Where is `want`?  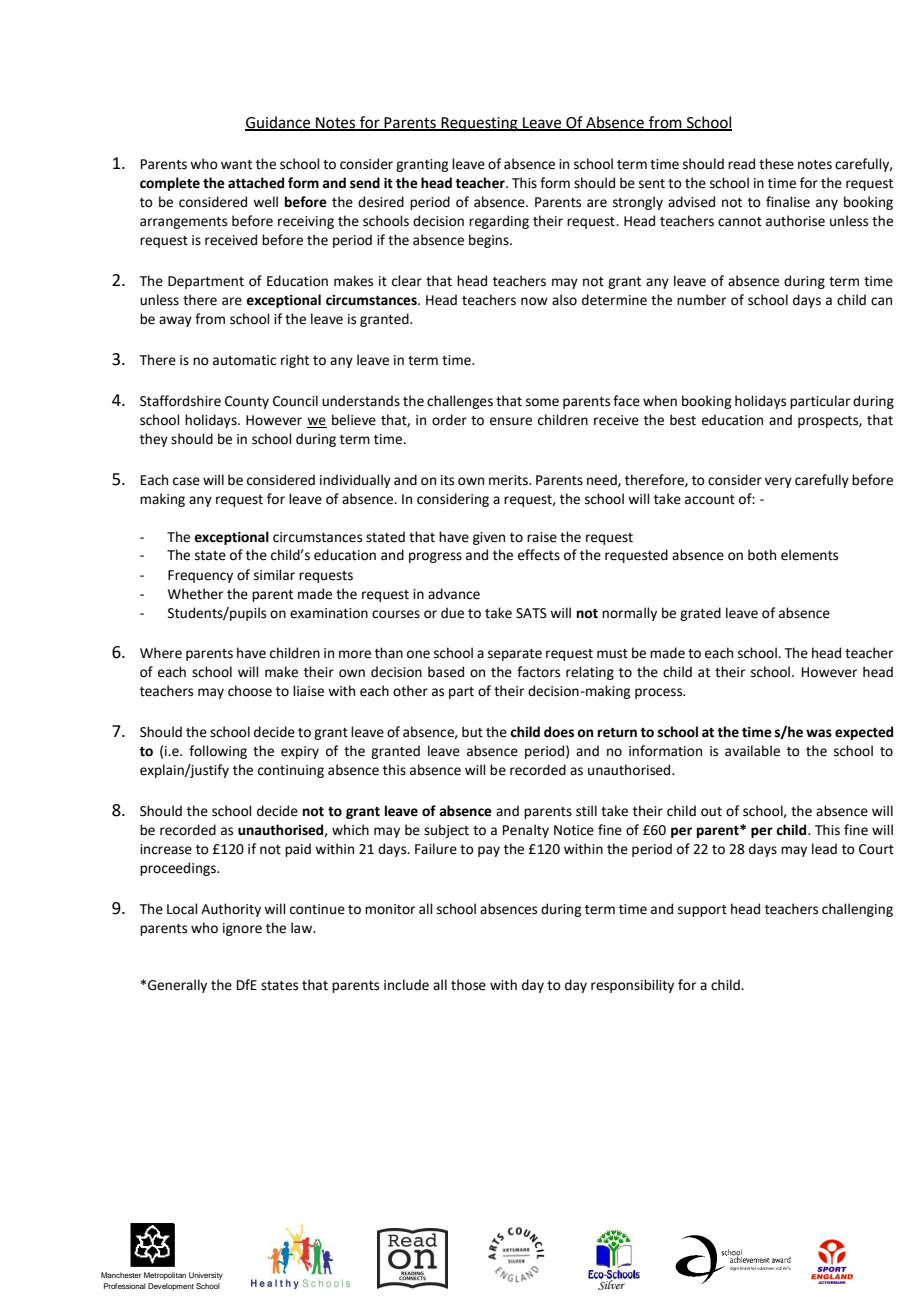 want is located at coordinates (236, 165).
